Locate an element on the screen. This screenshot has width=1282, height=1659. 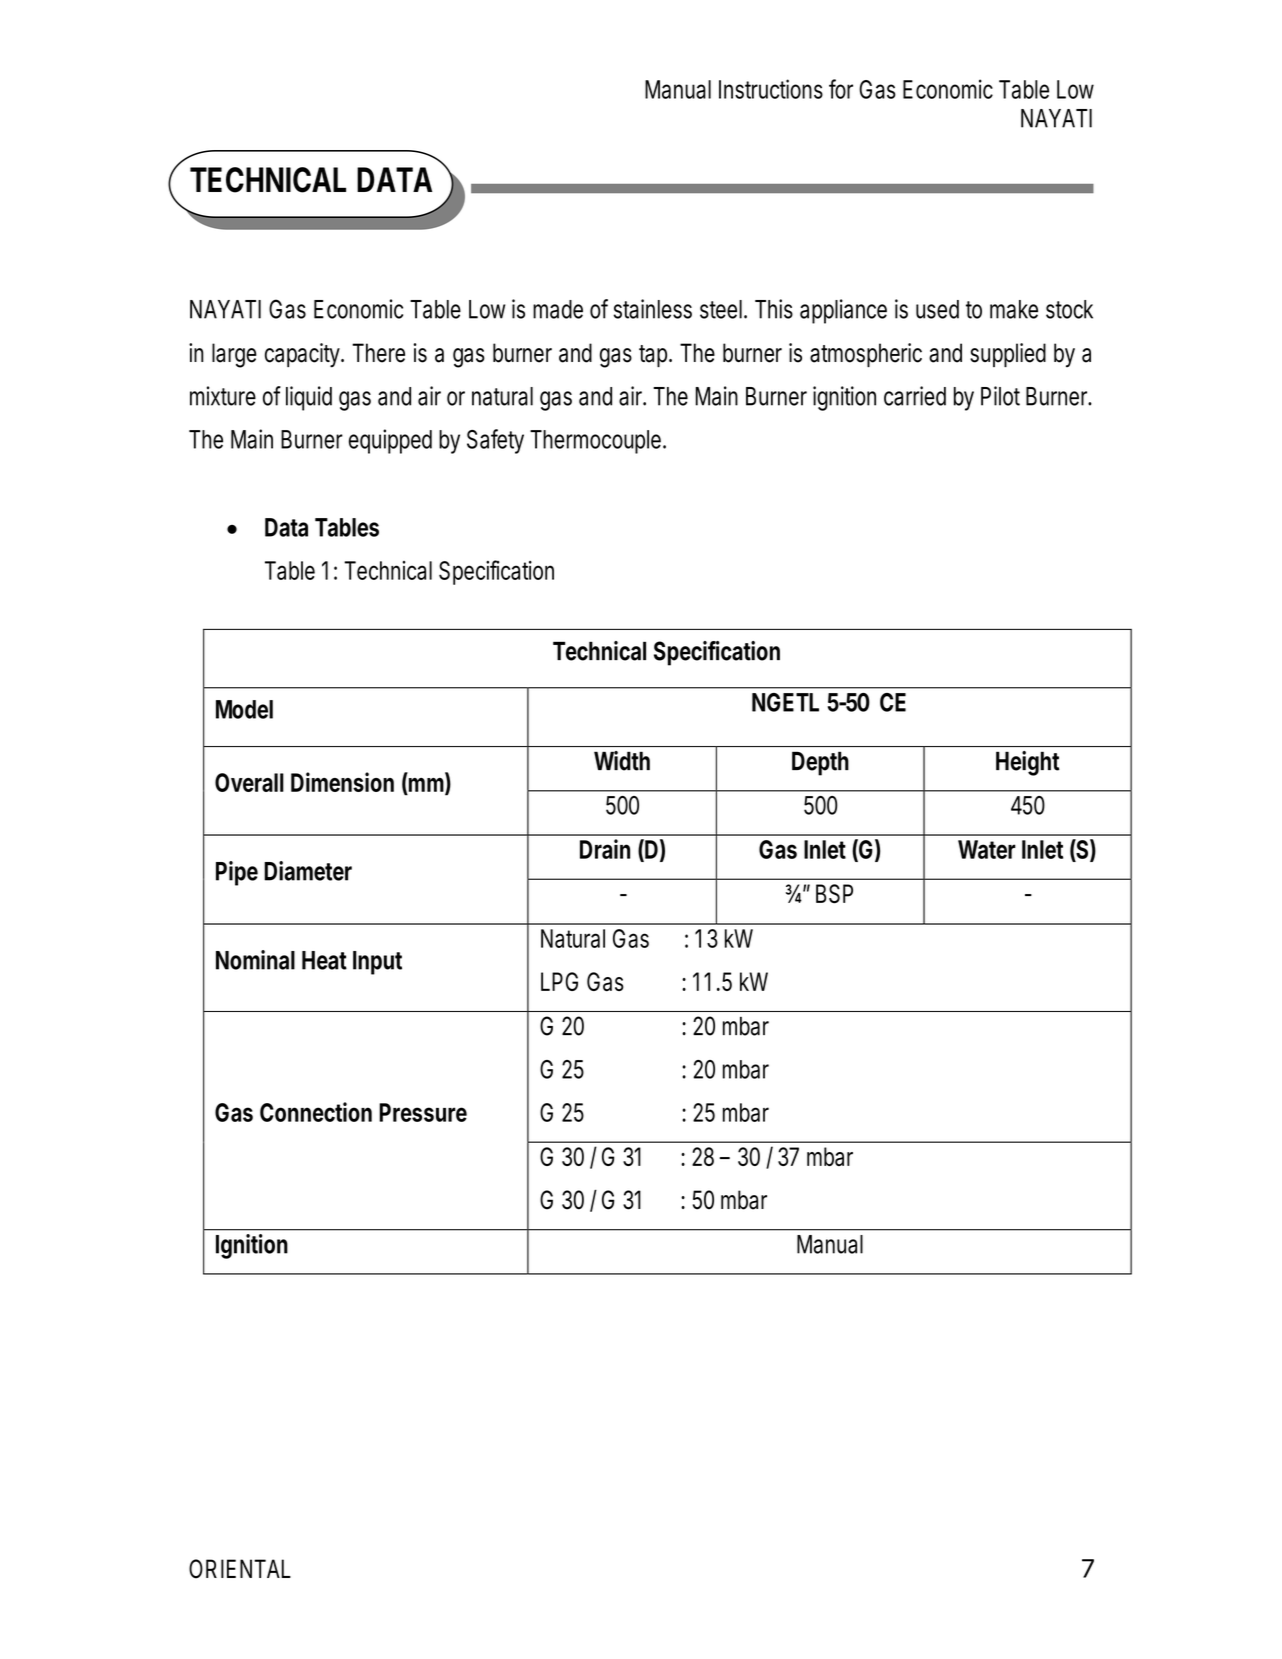
BSP is located at coordinates (834, 894).
